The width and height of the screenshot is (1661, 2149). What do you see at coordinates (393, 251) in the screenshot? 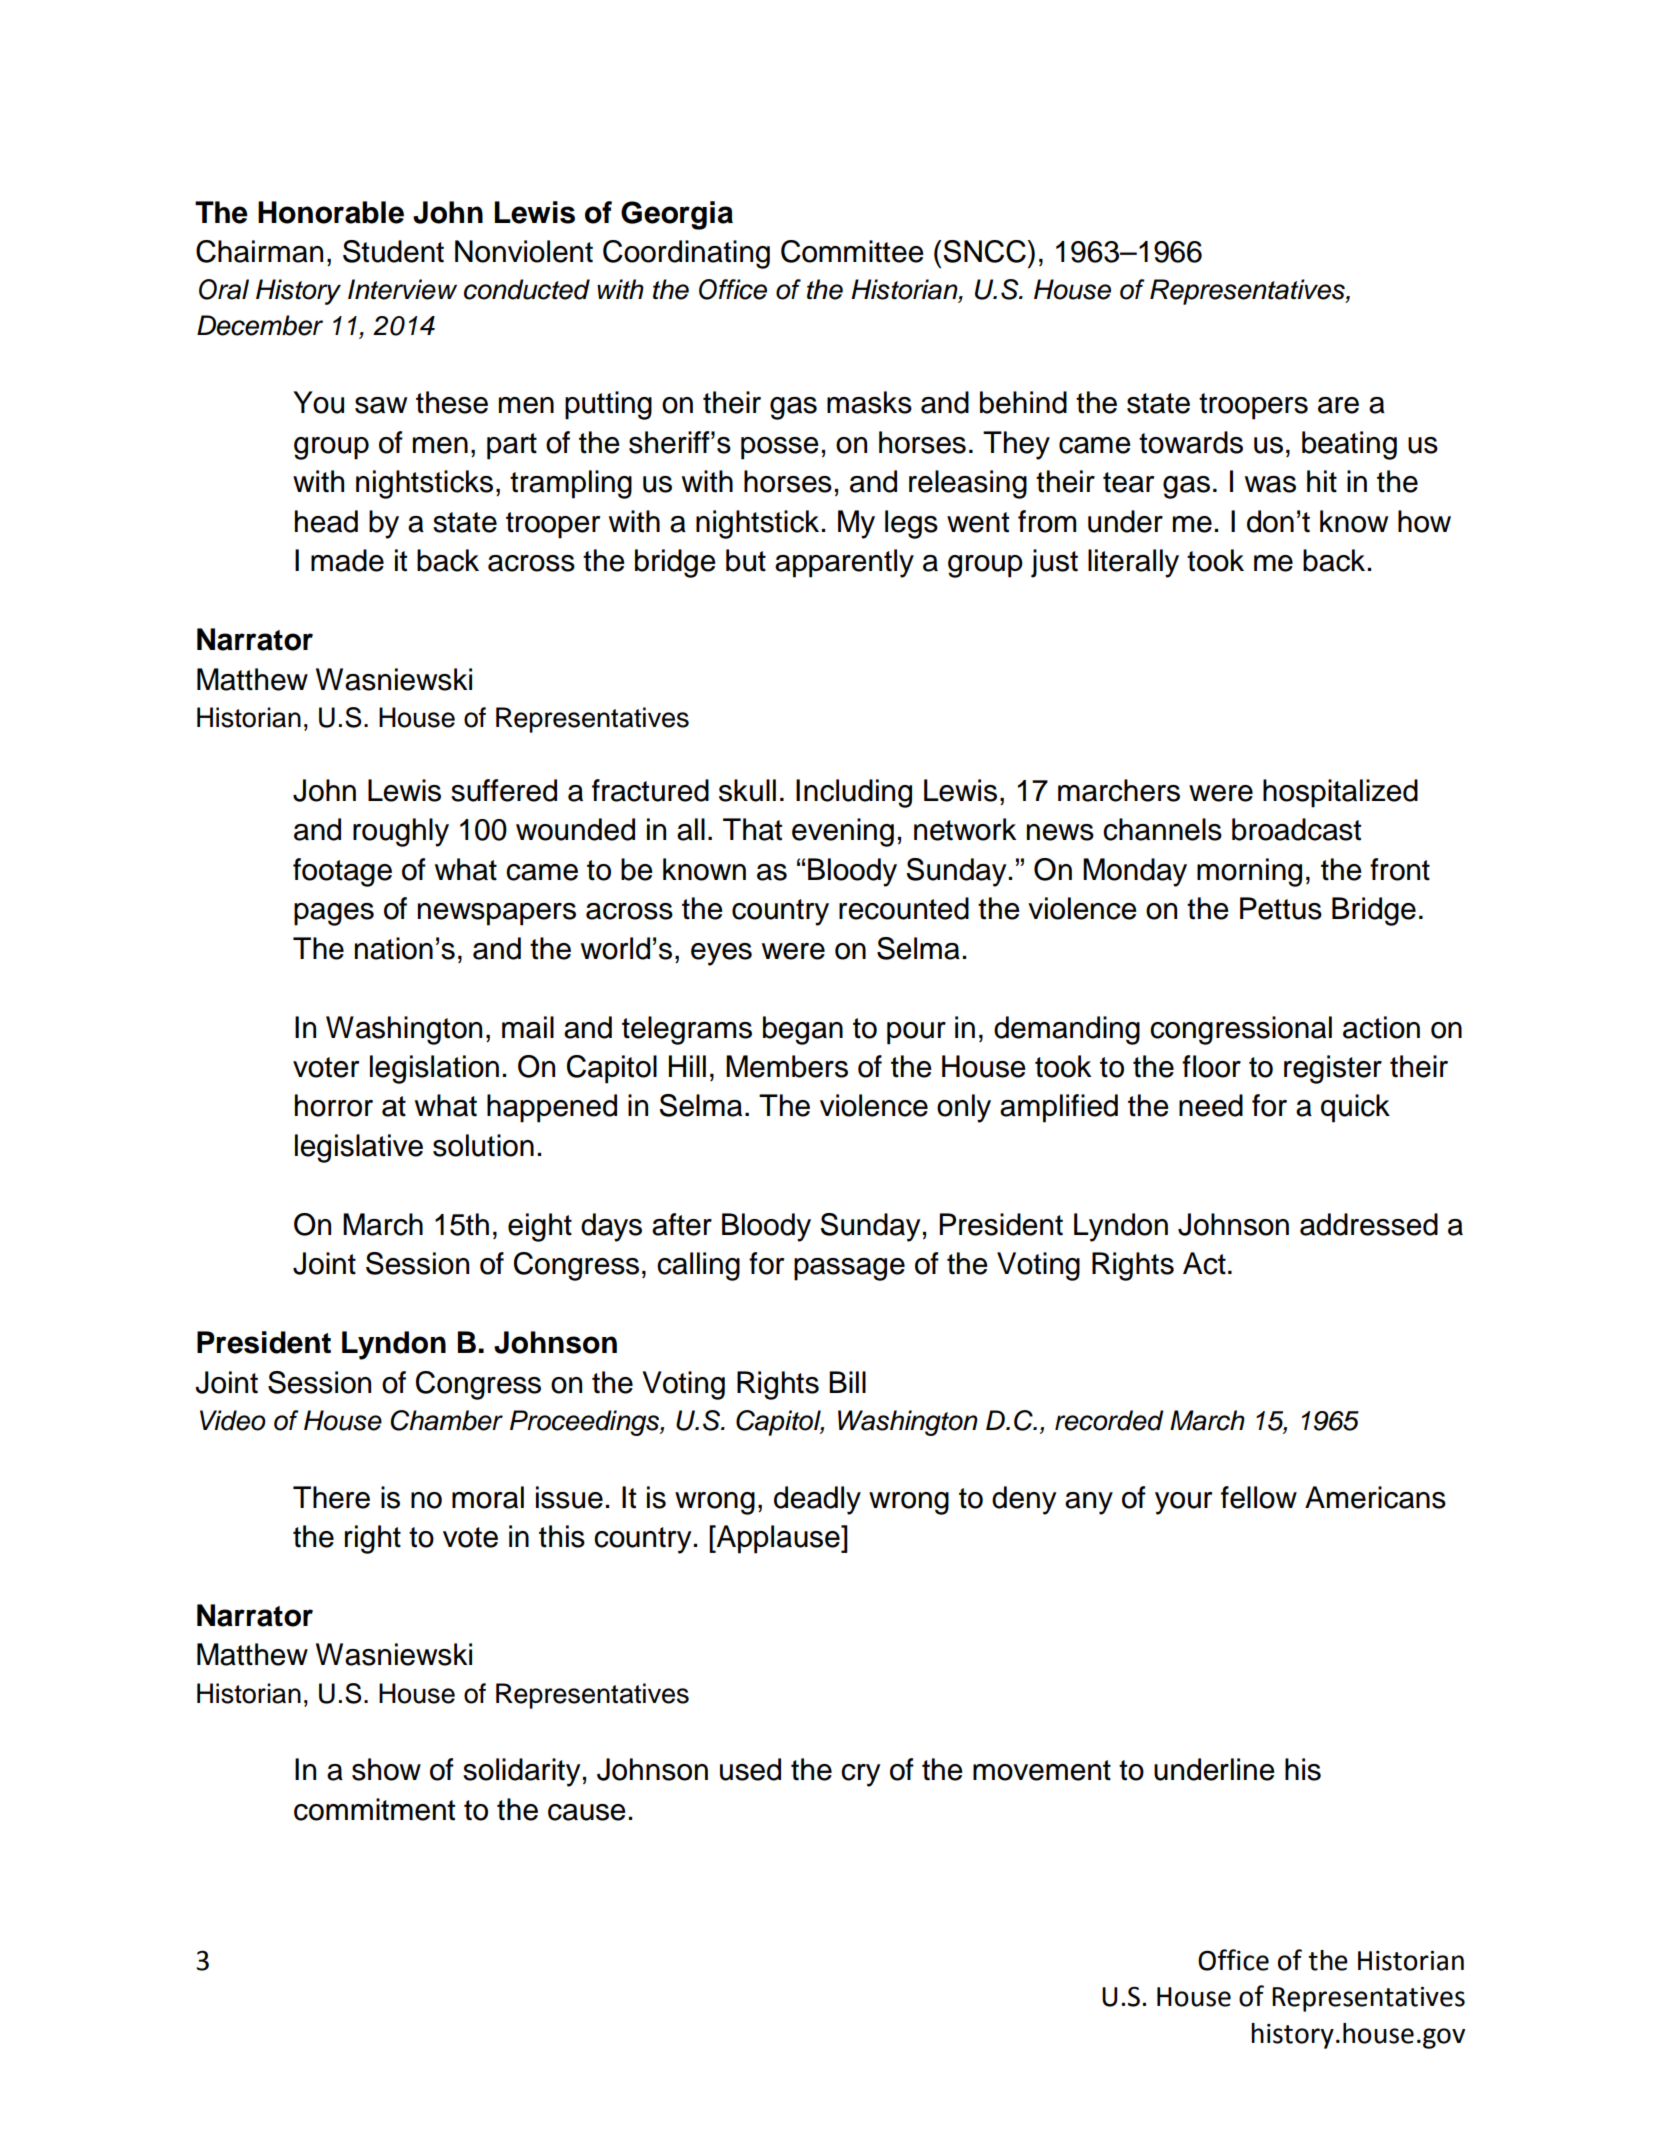
I see `Student` at bounding box center [393, 251].
